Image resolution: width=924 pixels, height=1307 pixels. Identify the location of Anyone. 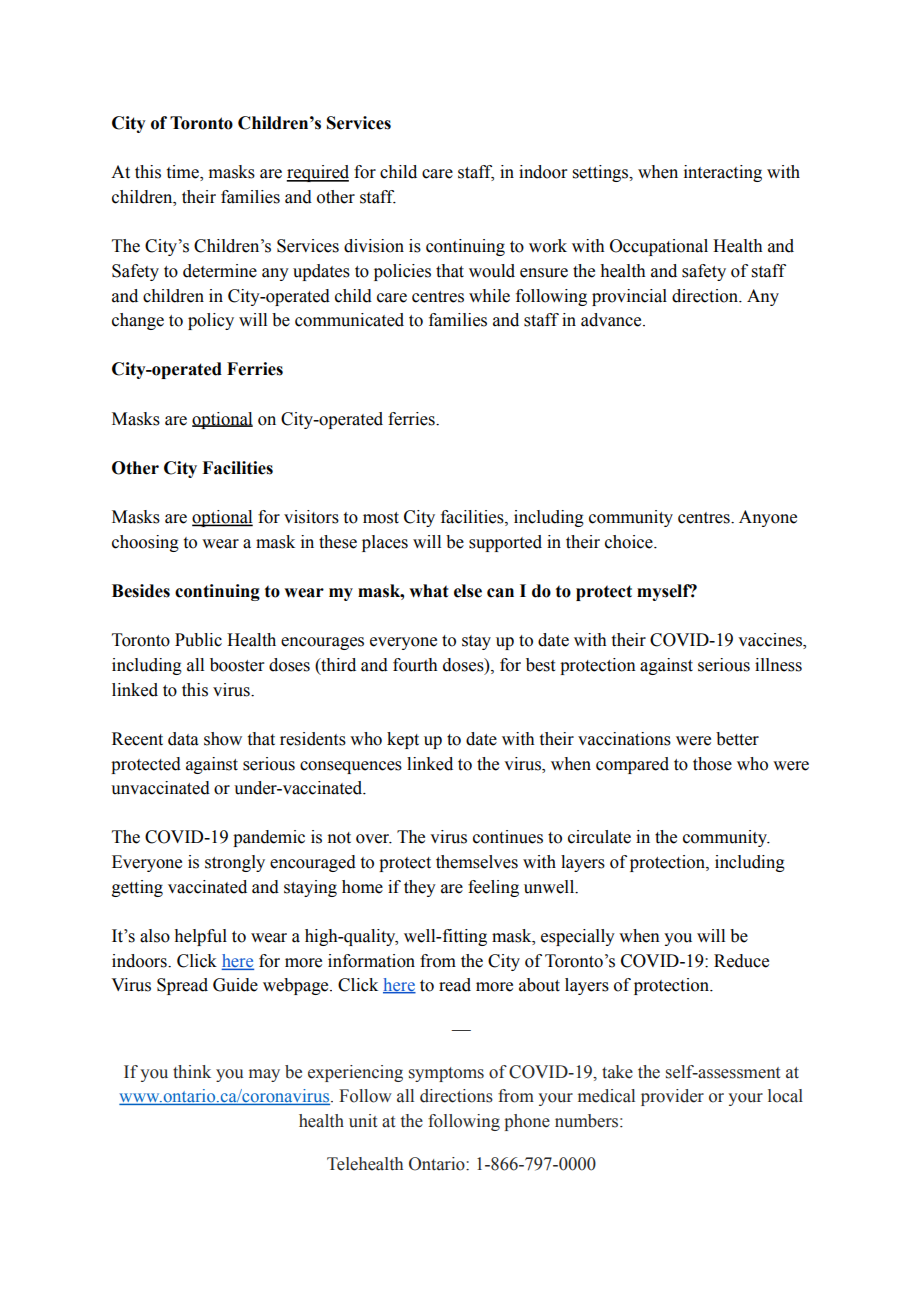
(768, 518).
